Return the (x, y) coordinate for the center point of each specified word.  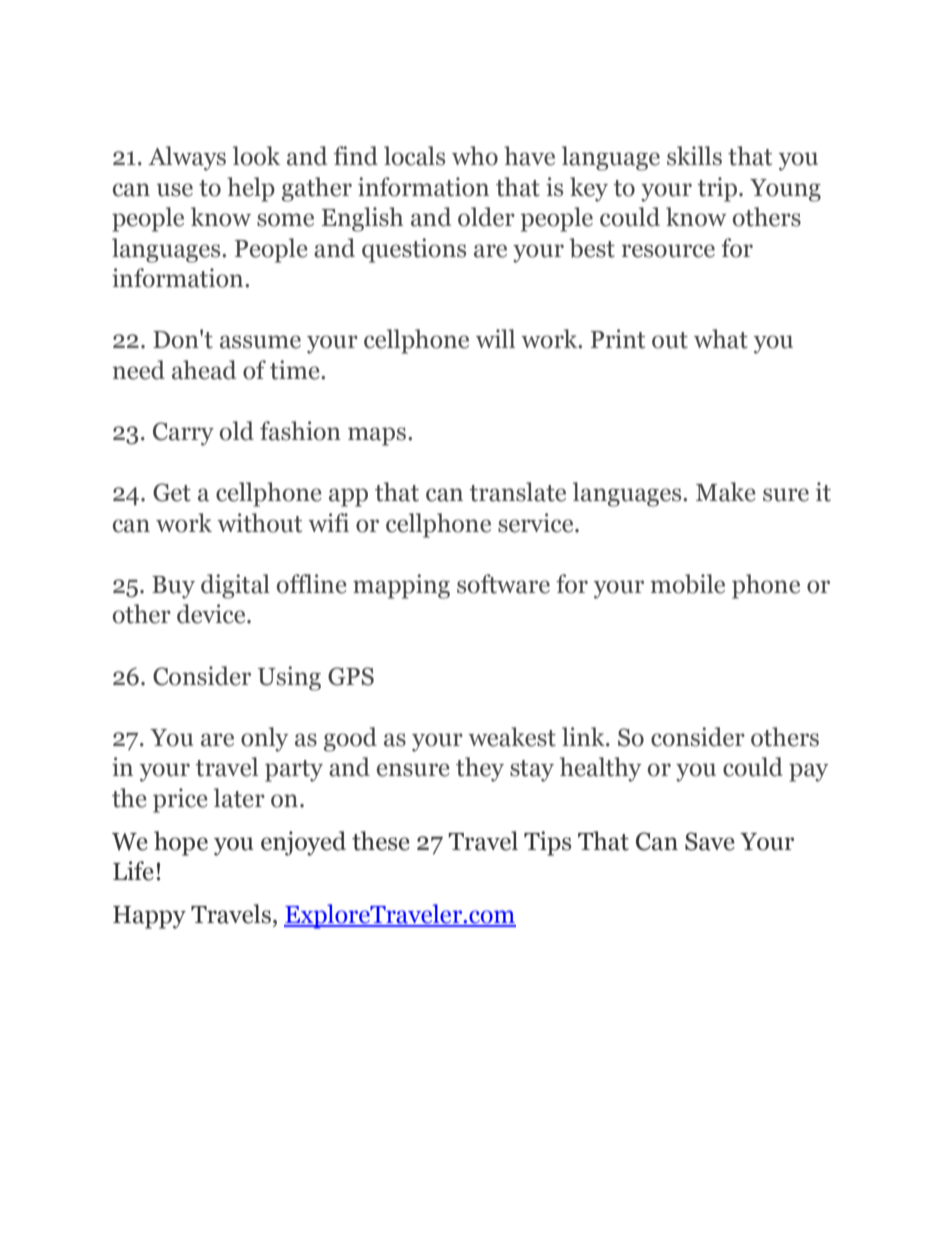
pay (809, 772)
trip (718, 189)
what (721, 339)
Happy (149, 917)
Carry (183, 434)
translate (517, 492)
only (265, 739)
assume (260, 342)
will (495, 338)
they (480, 769)
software (503, 584)
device (212, 614)
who (475, 156)
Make (726, 492)
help (251, 189)
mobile (687, 584)
